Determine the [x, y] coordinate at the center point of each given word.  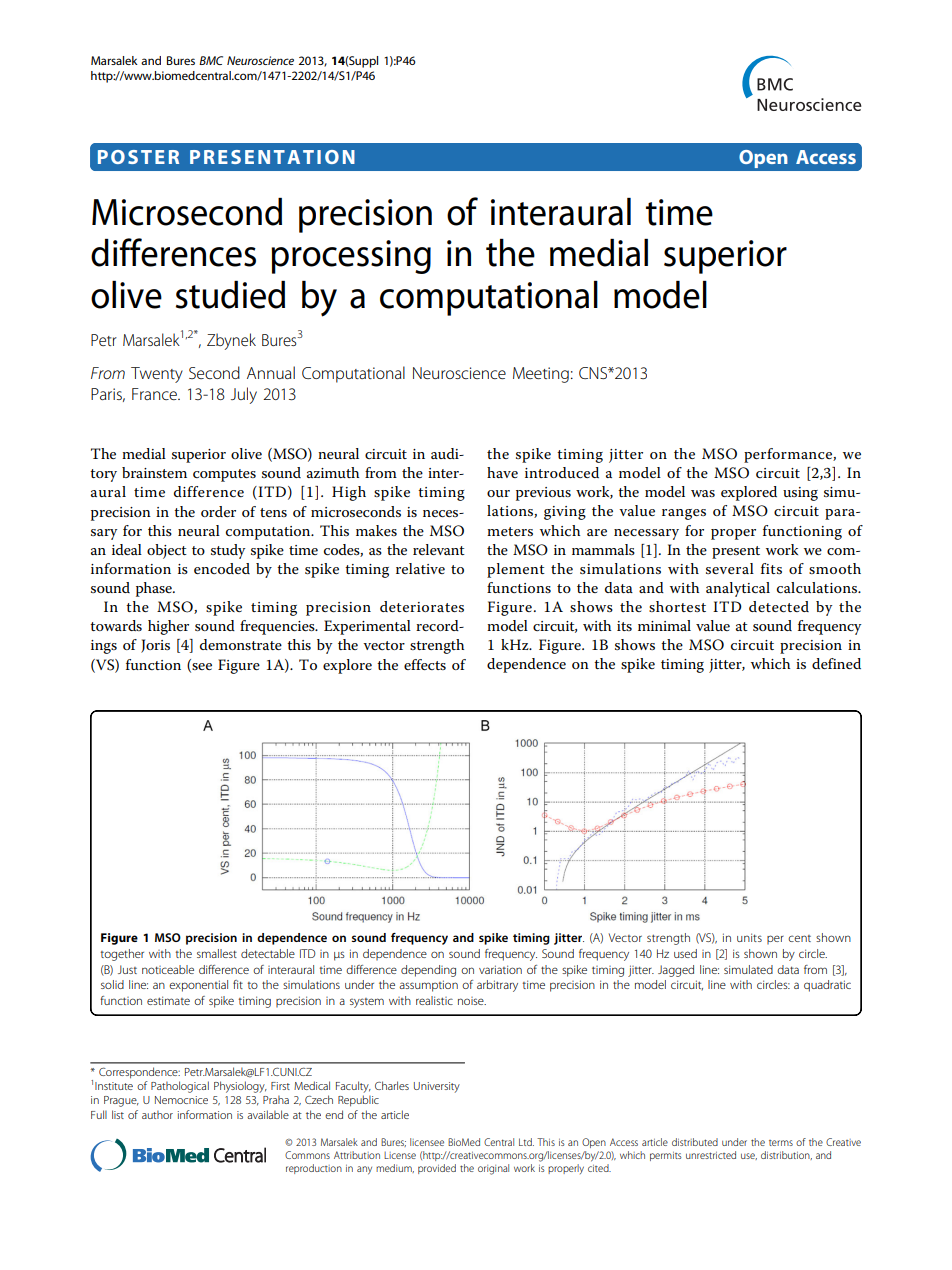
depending [428, 971]
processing [351, 257]
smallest [217, 953]
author [157, 1115]
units [749, 937]
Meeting [541, 375]
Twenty [157, 375]
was [703, 493]
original [493, 1169]
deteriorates [422, 606]
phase [155, 589]
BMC [211, 60]
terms [781, 1143]
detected [779, 606]
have [502, 472]
